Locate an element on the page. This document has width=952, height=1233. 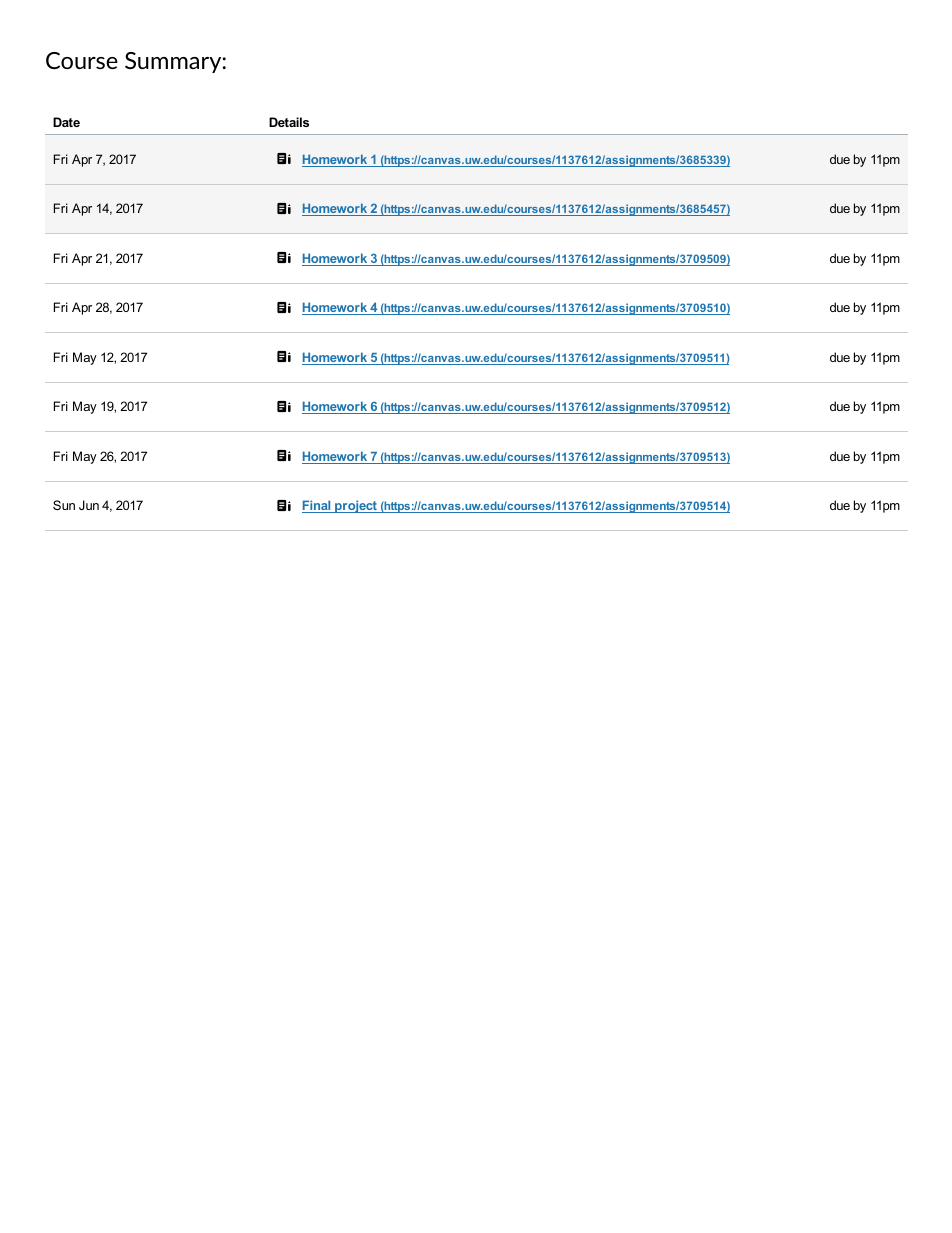
Date is located at coordinates (66, 122).
